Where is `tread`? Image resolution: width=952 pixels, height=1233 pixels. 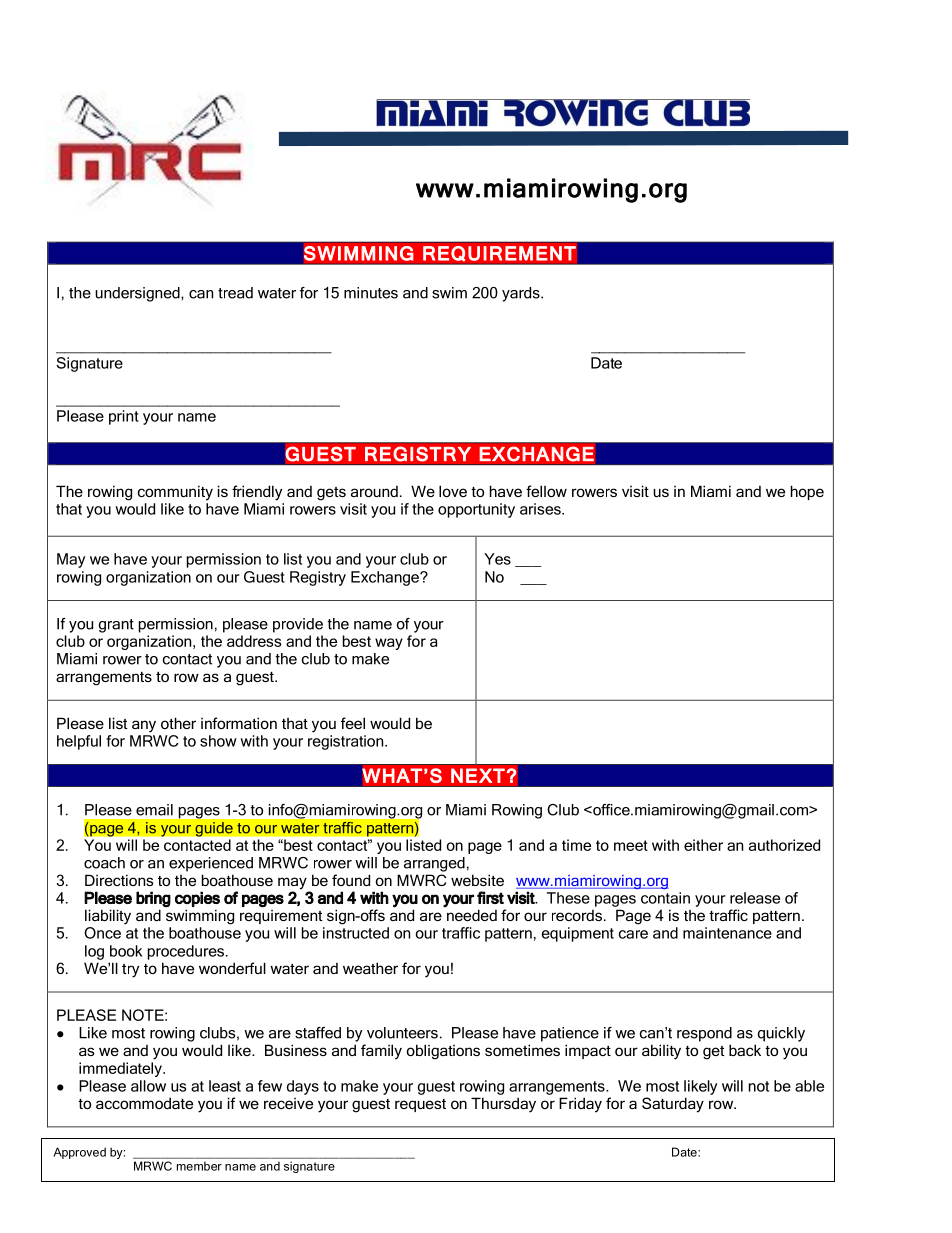
tread is located at coordinates (235, 293).
